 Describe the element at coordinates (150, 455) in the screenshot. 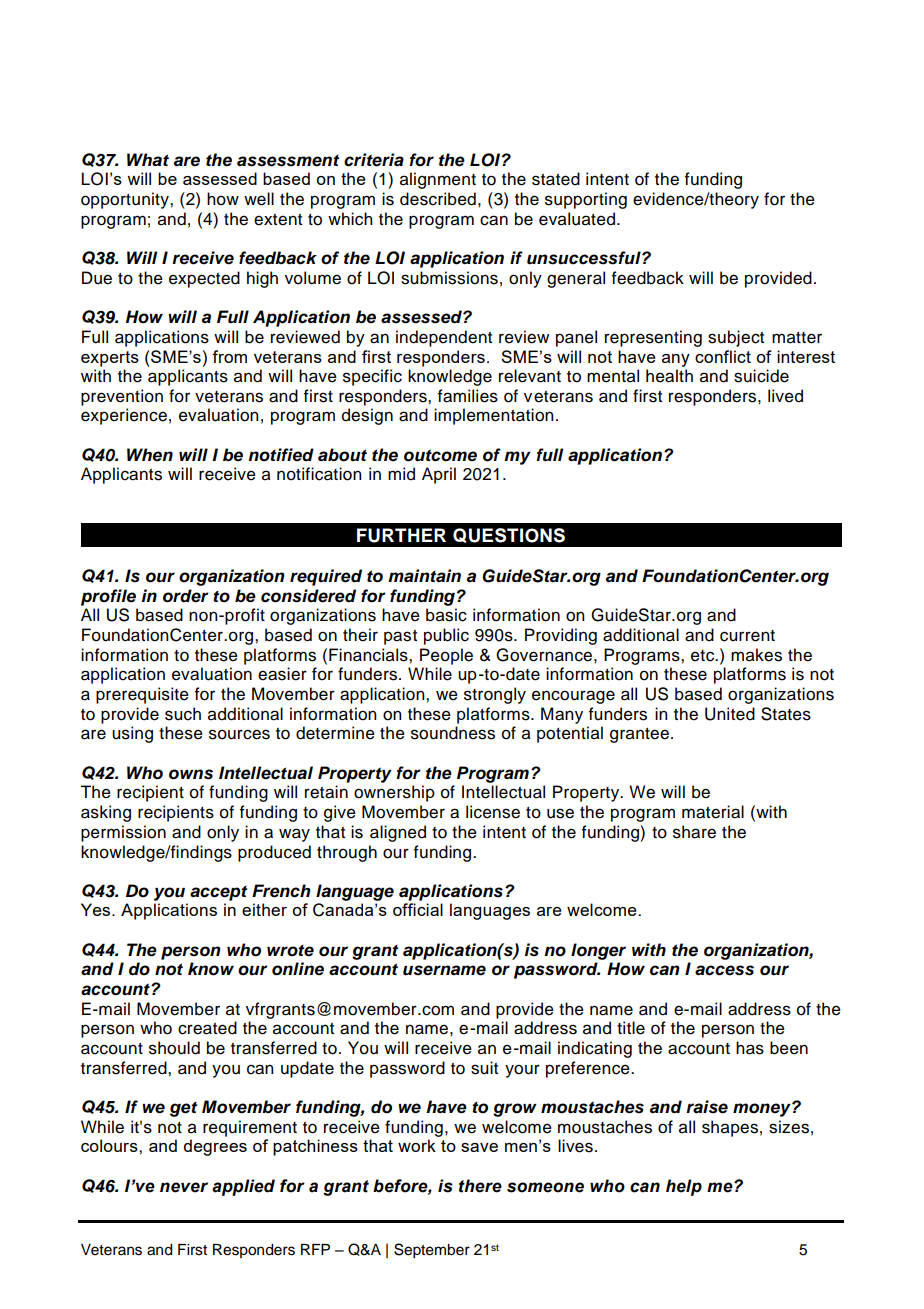

I see `When` at that location.
